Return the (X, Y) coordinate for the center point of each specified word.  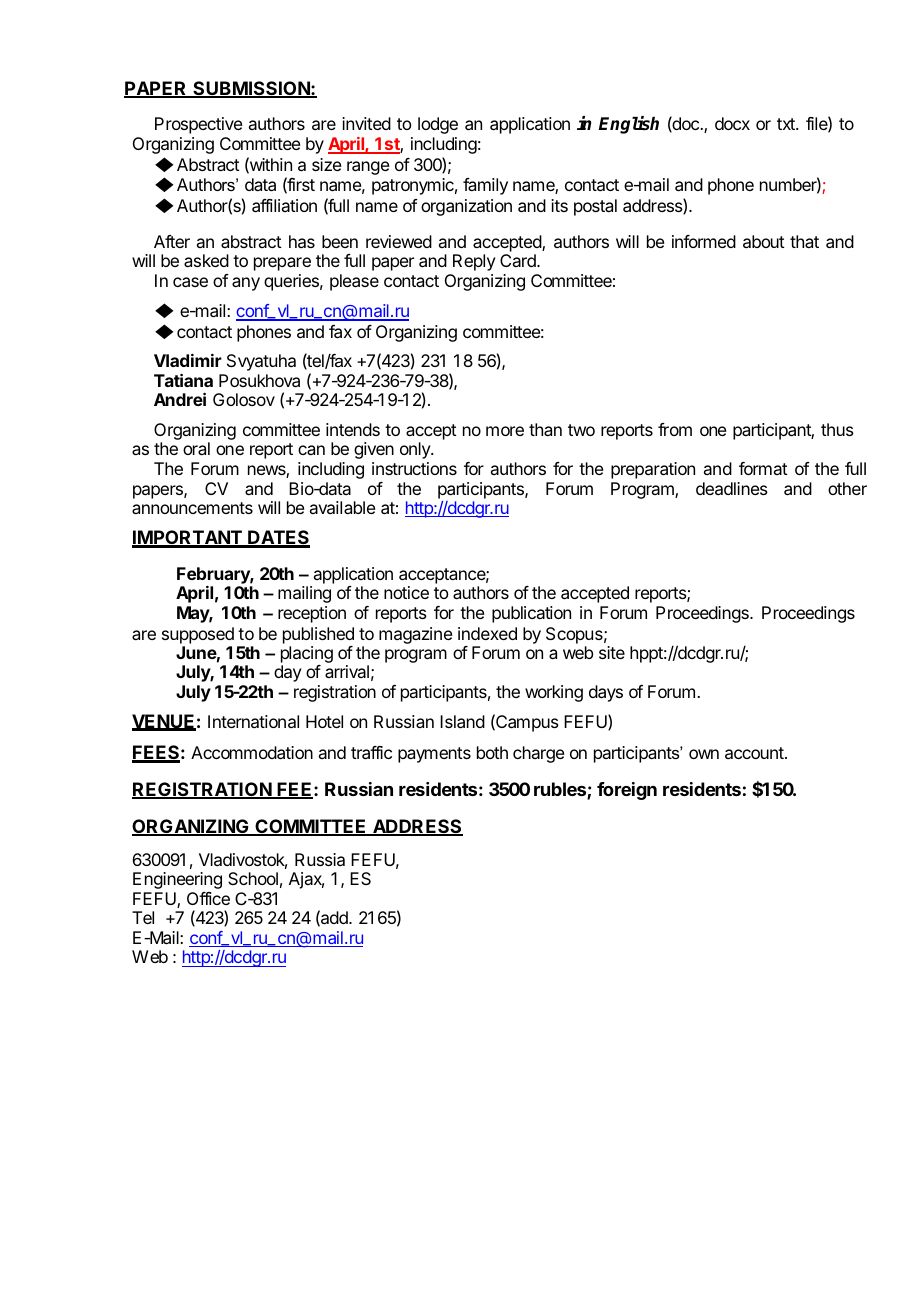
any (246, 284)
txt (787, 124)
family (485, 186)
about (764, 241)
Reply (474, 262)
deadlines (732, 488)
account (755, 753)
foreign (627, 791)
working (554, 693)
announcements (192, 508)
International (253, 721)
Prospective (199, 125)
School (253, 878)
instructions (414, 468)
